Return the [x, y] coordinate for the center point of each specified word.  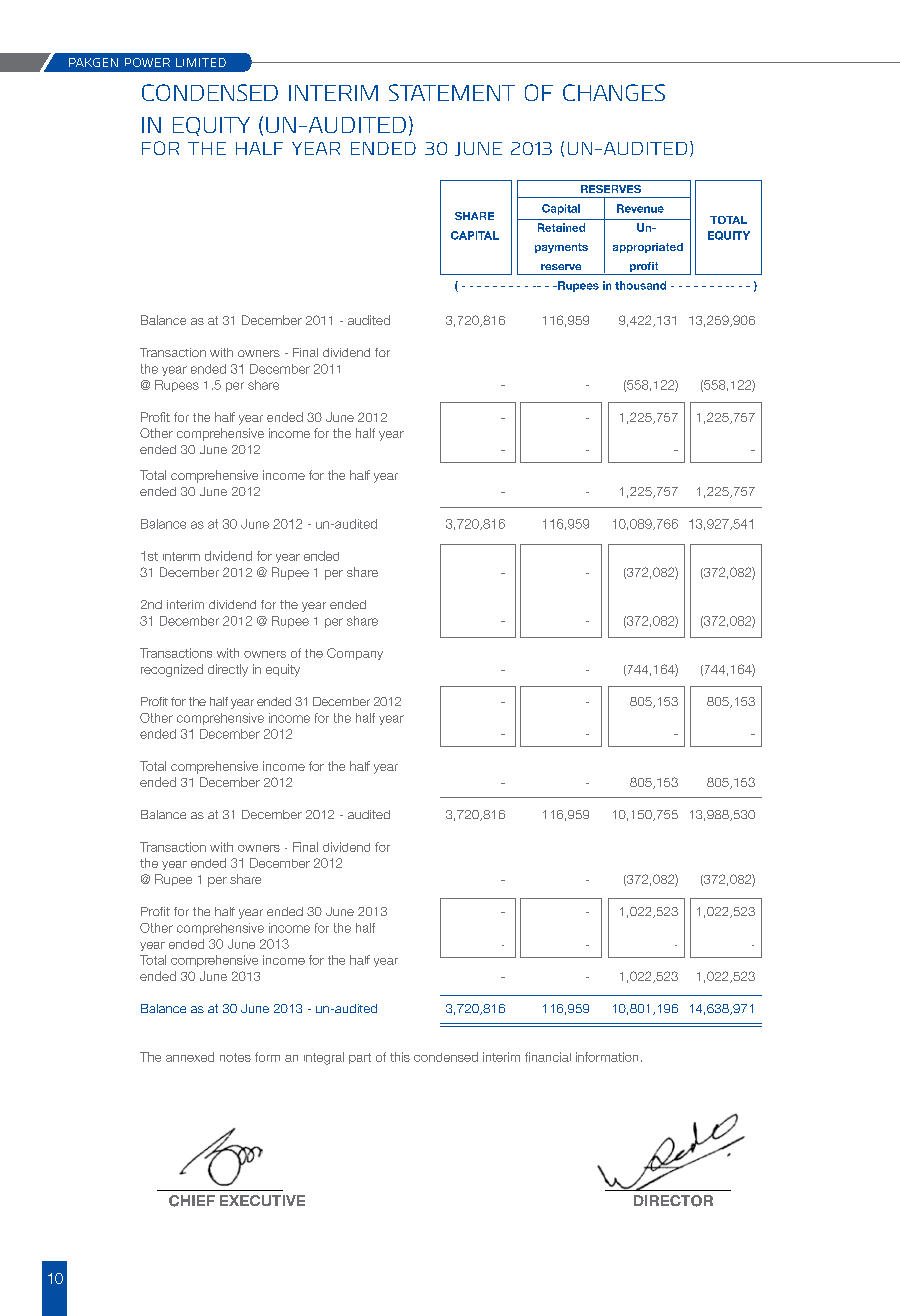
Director [673, 1201]
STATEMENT [452, 92]
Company [355, 654]
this [400, 1057]
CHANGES [614, 92]
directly [228, 670]
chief [192, 1201]
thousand [640, 285]
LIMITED [201, 62]
